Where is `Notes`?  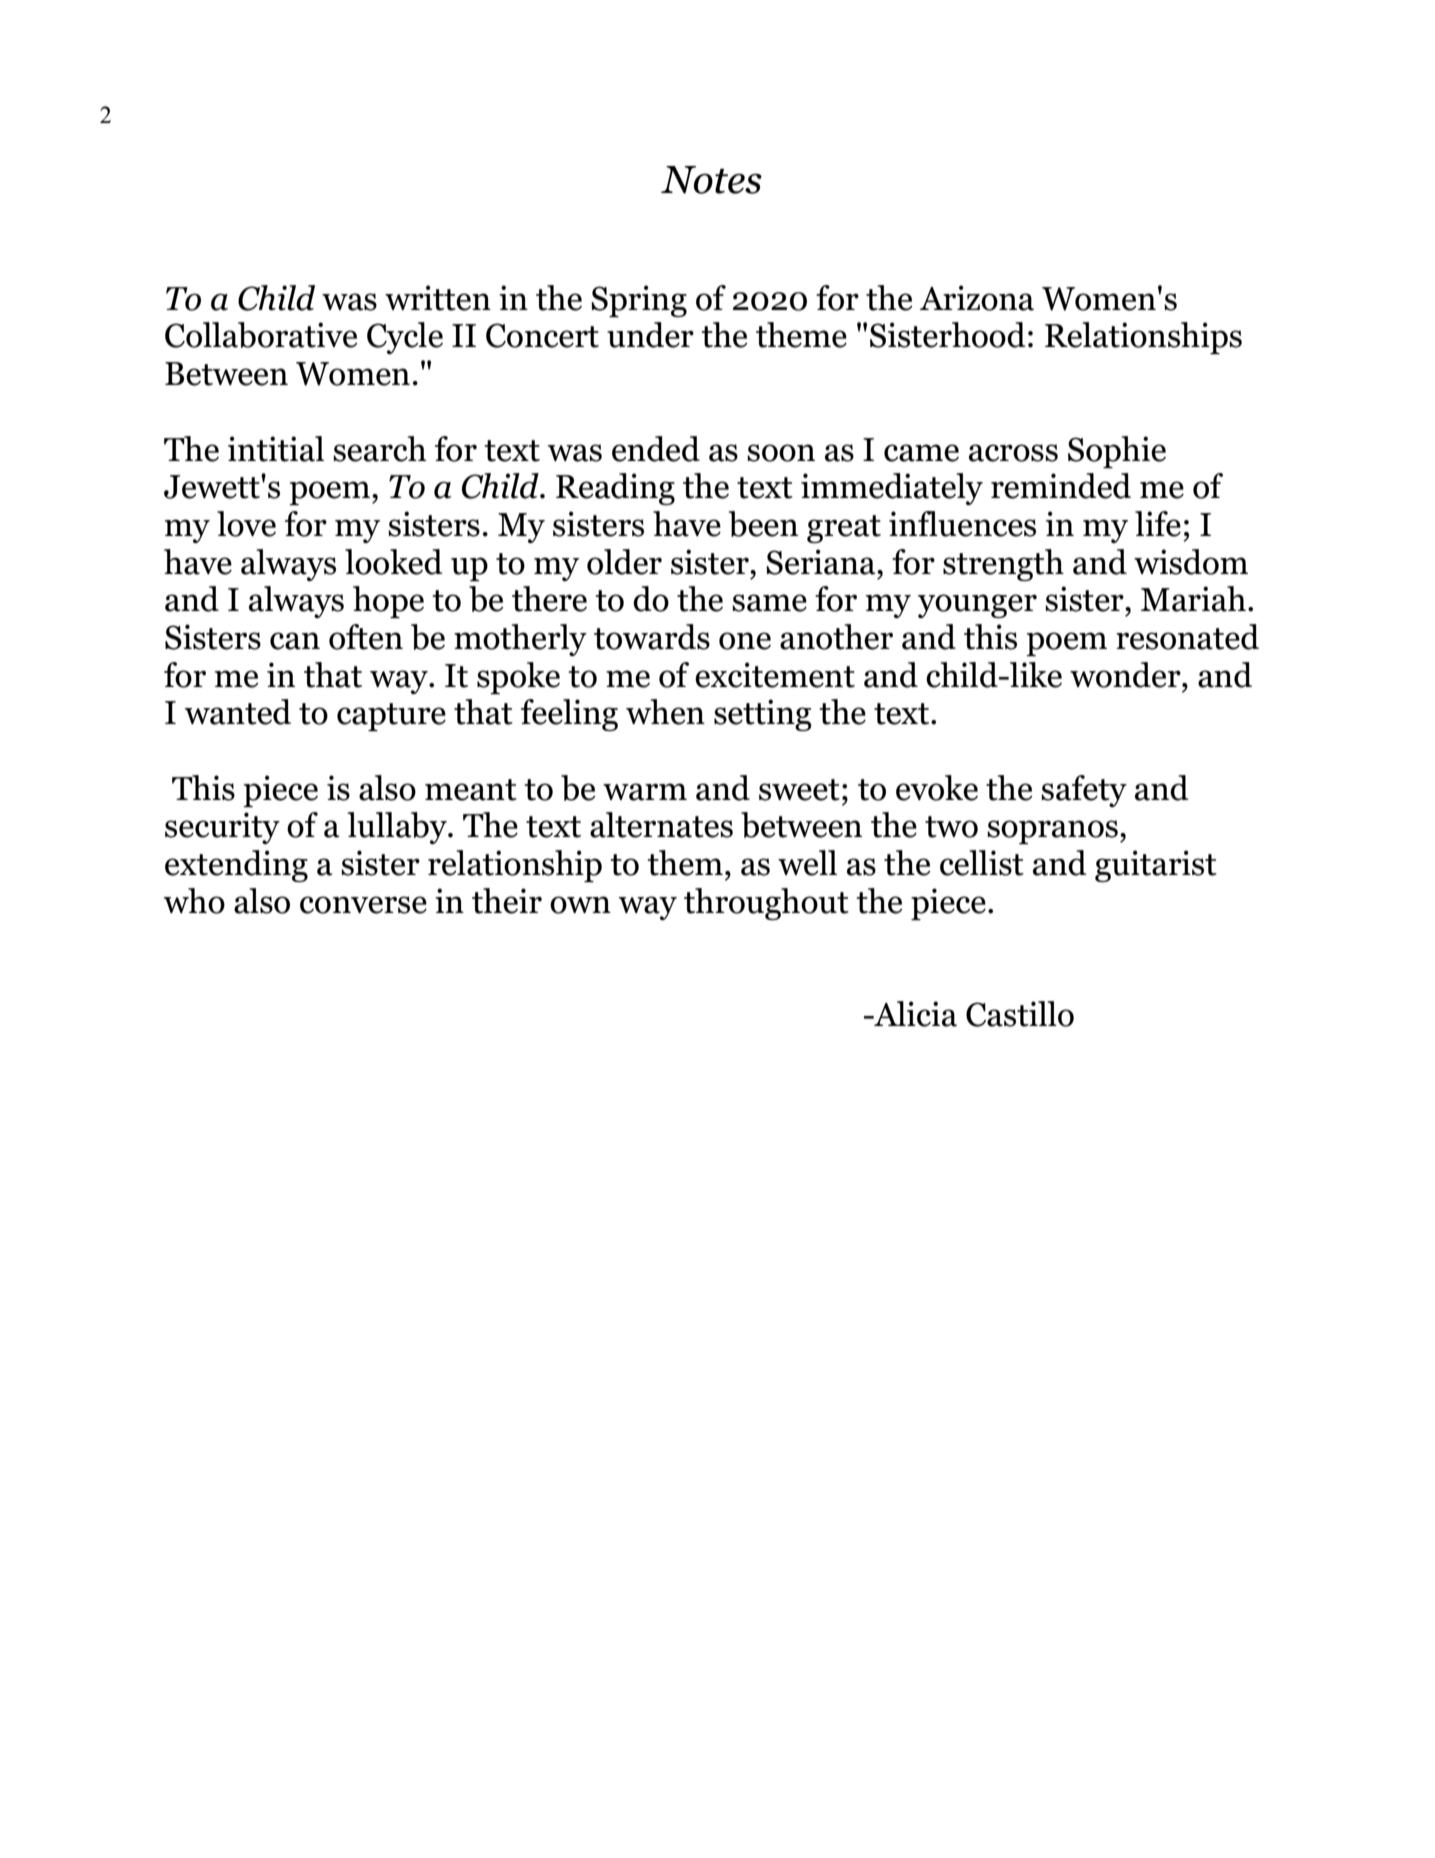
Notes is located at coordinates (711, 180).
